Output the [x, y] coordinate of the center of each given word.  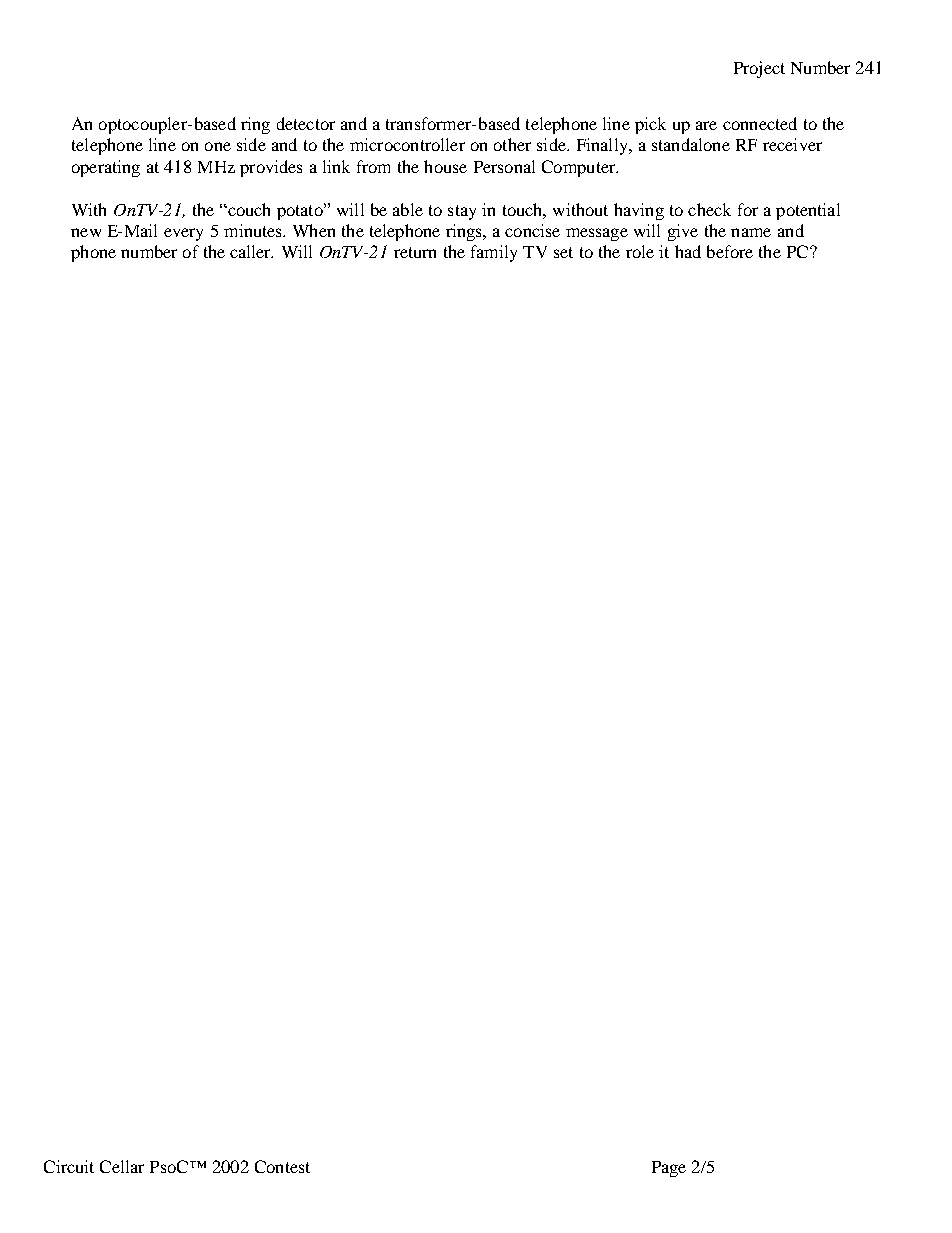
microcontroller [407, 144]
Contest [282, 1166]
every [183, 234]
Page [669, 1169]
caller [251, 251]
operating [106, 168]
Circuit [69, 1166]
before [730, 251]
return [415, 252]
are [706, 125]
